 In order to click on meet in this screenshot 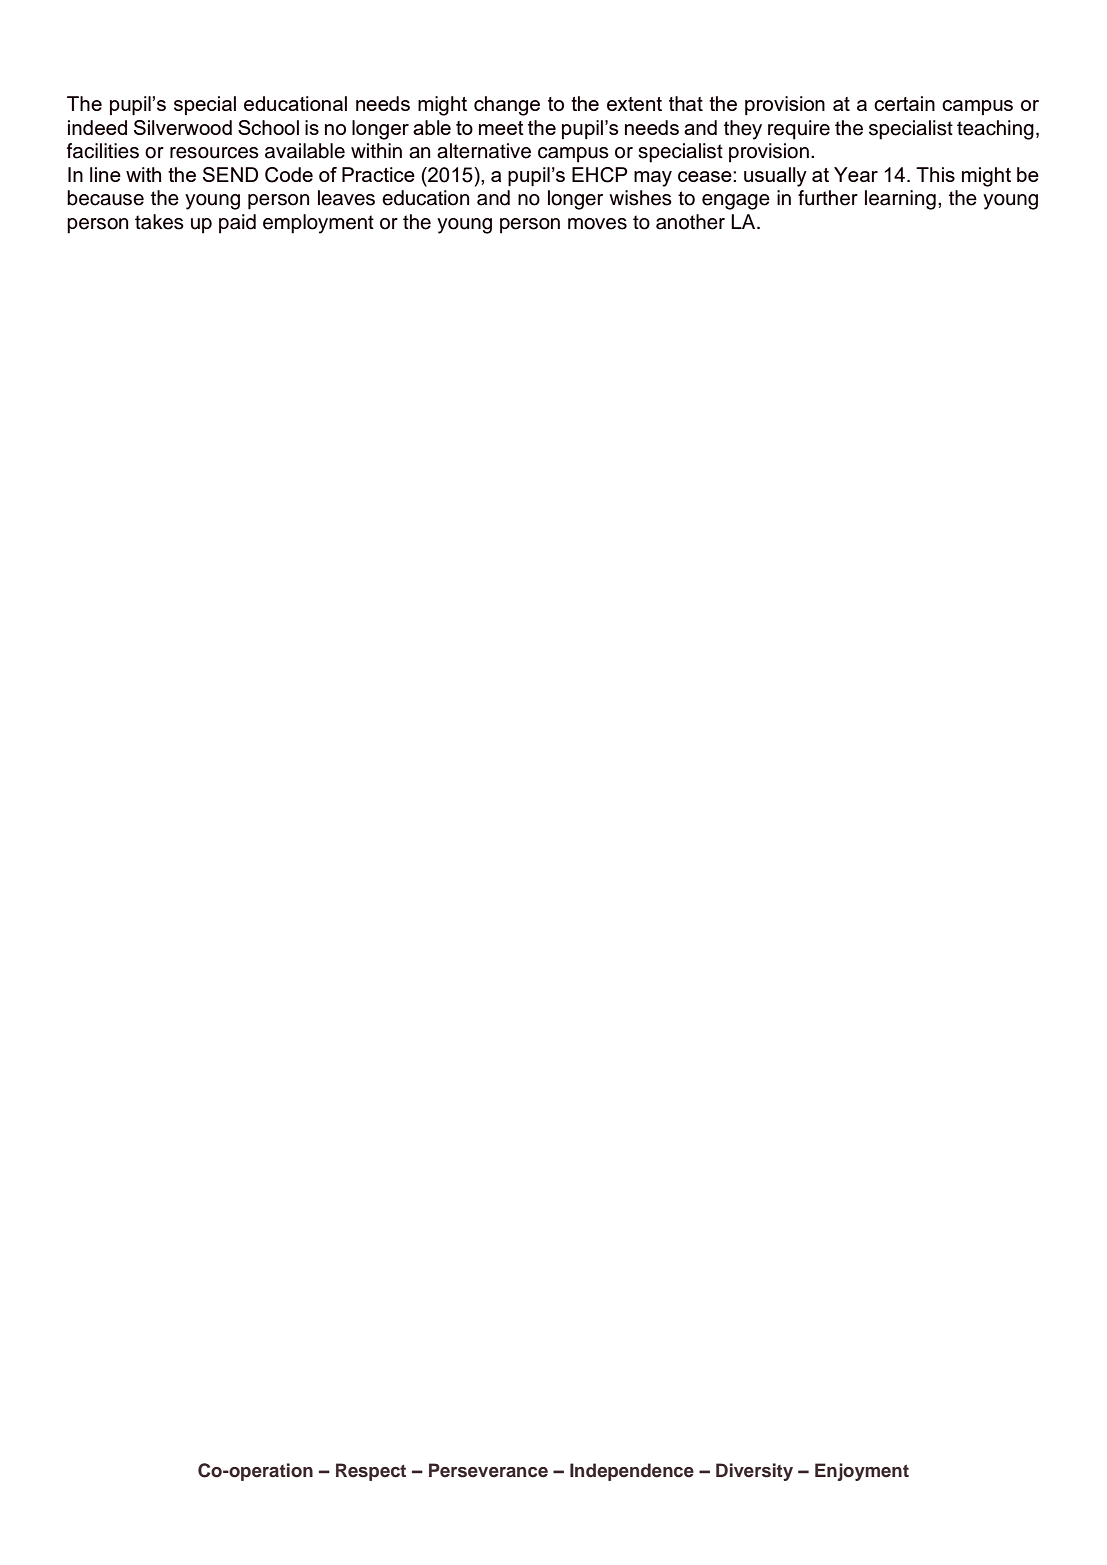, I will do `click(501, 128)`.
